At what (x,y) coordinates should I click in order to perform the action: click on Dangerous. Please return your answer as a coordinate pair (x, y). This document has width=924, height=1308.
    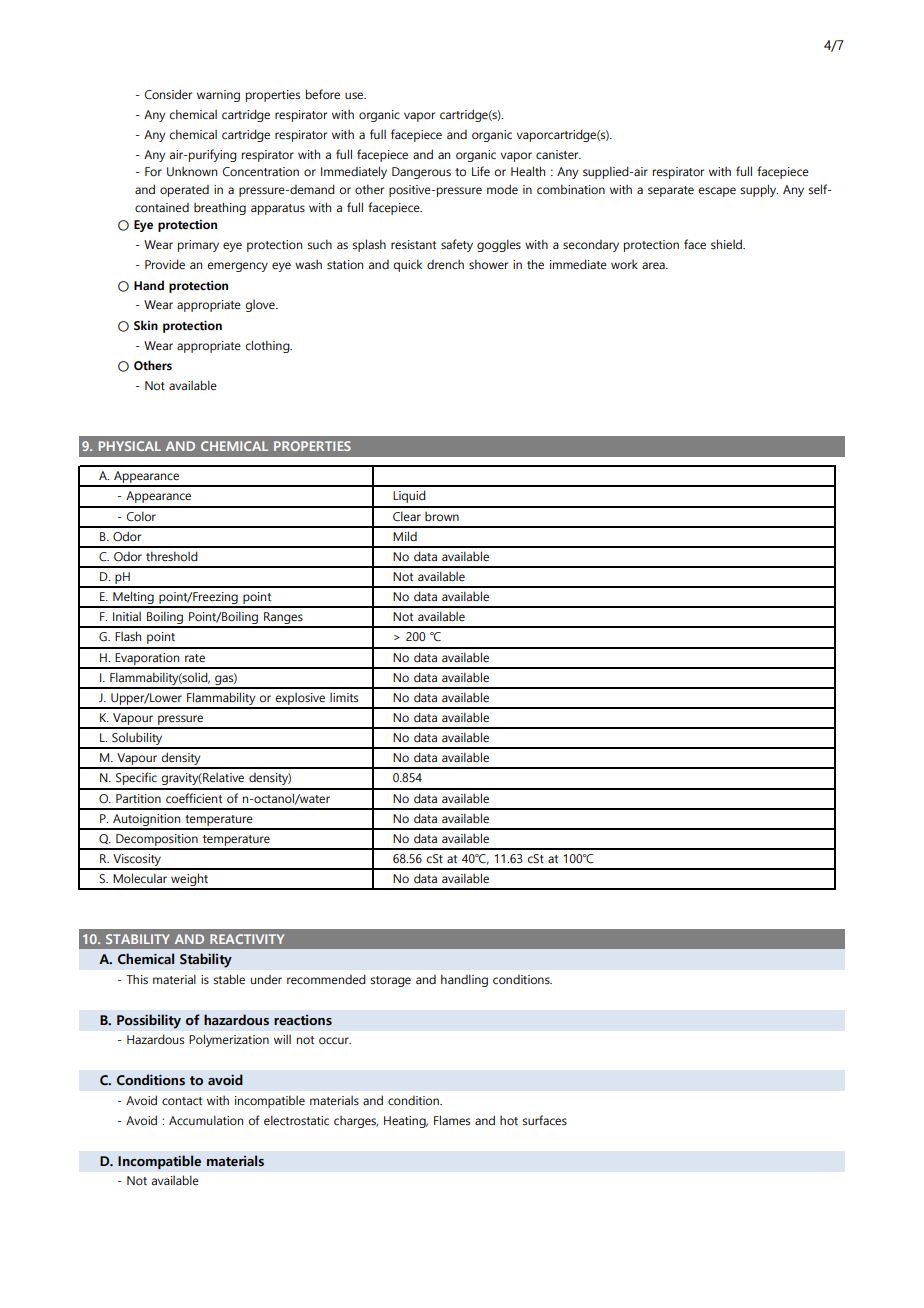
    Looking at the image, I should click on (421, 173).
